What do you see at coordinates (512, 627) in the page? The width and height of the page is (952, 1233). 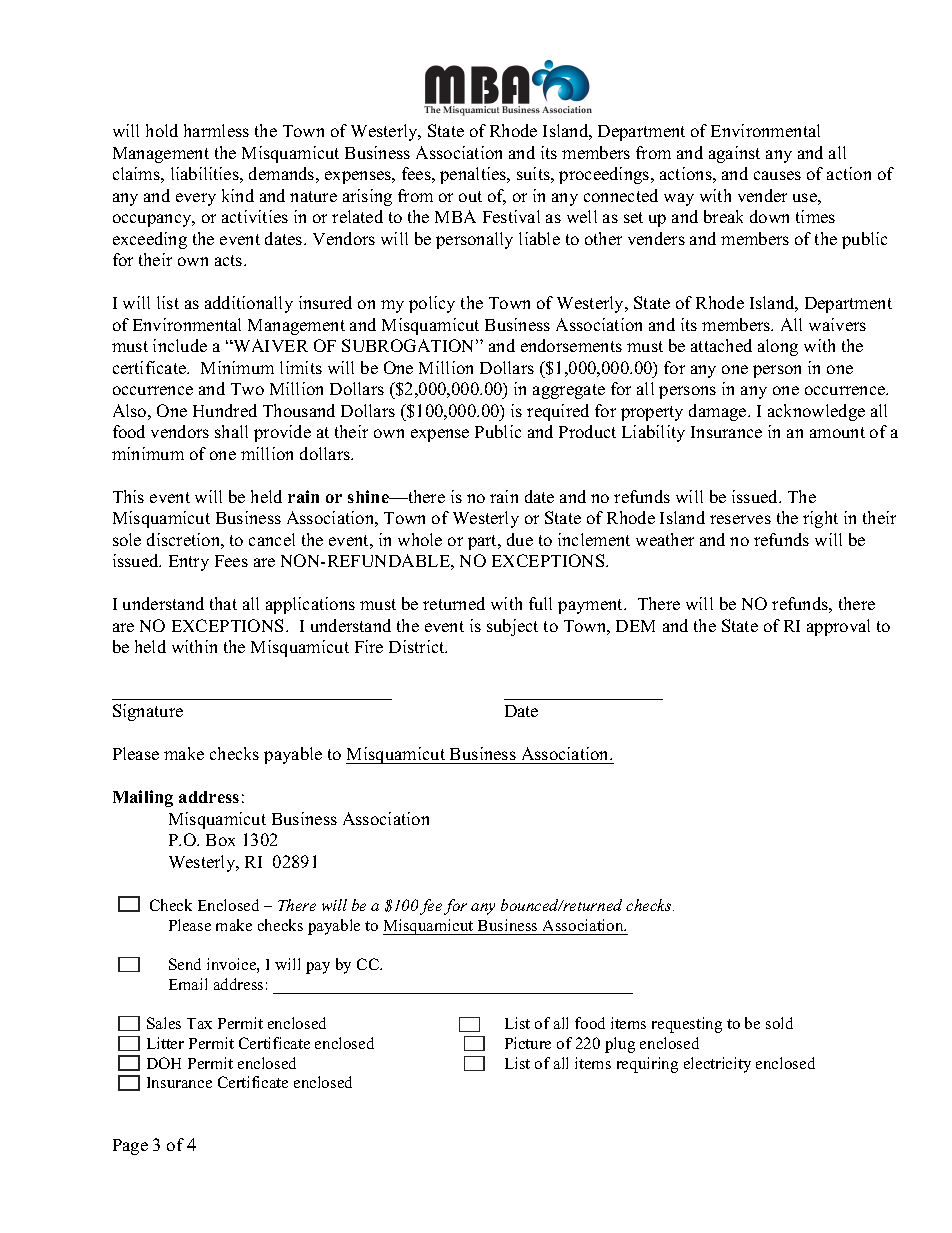 I see `subject` at bounding box center [512, 627].
